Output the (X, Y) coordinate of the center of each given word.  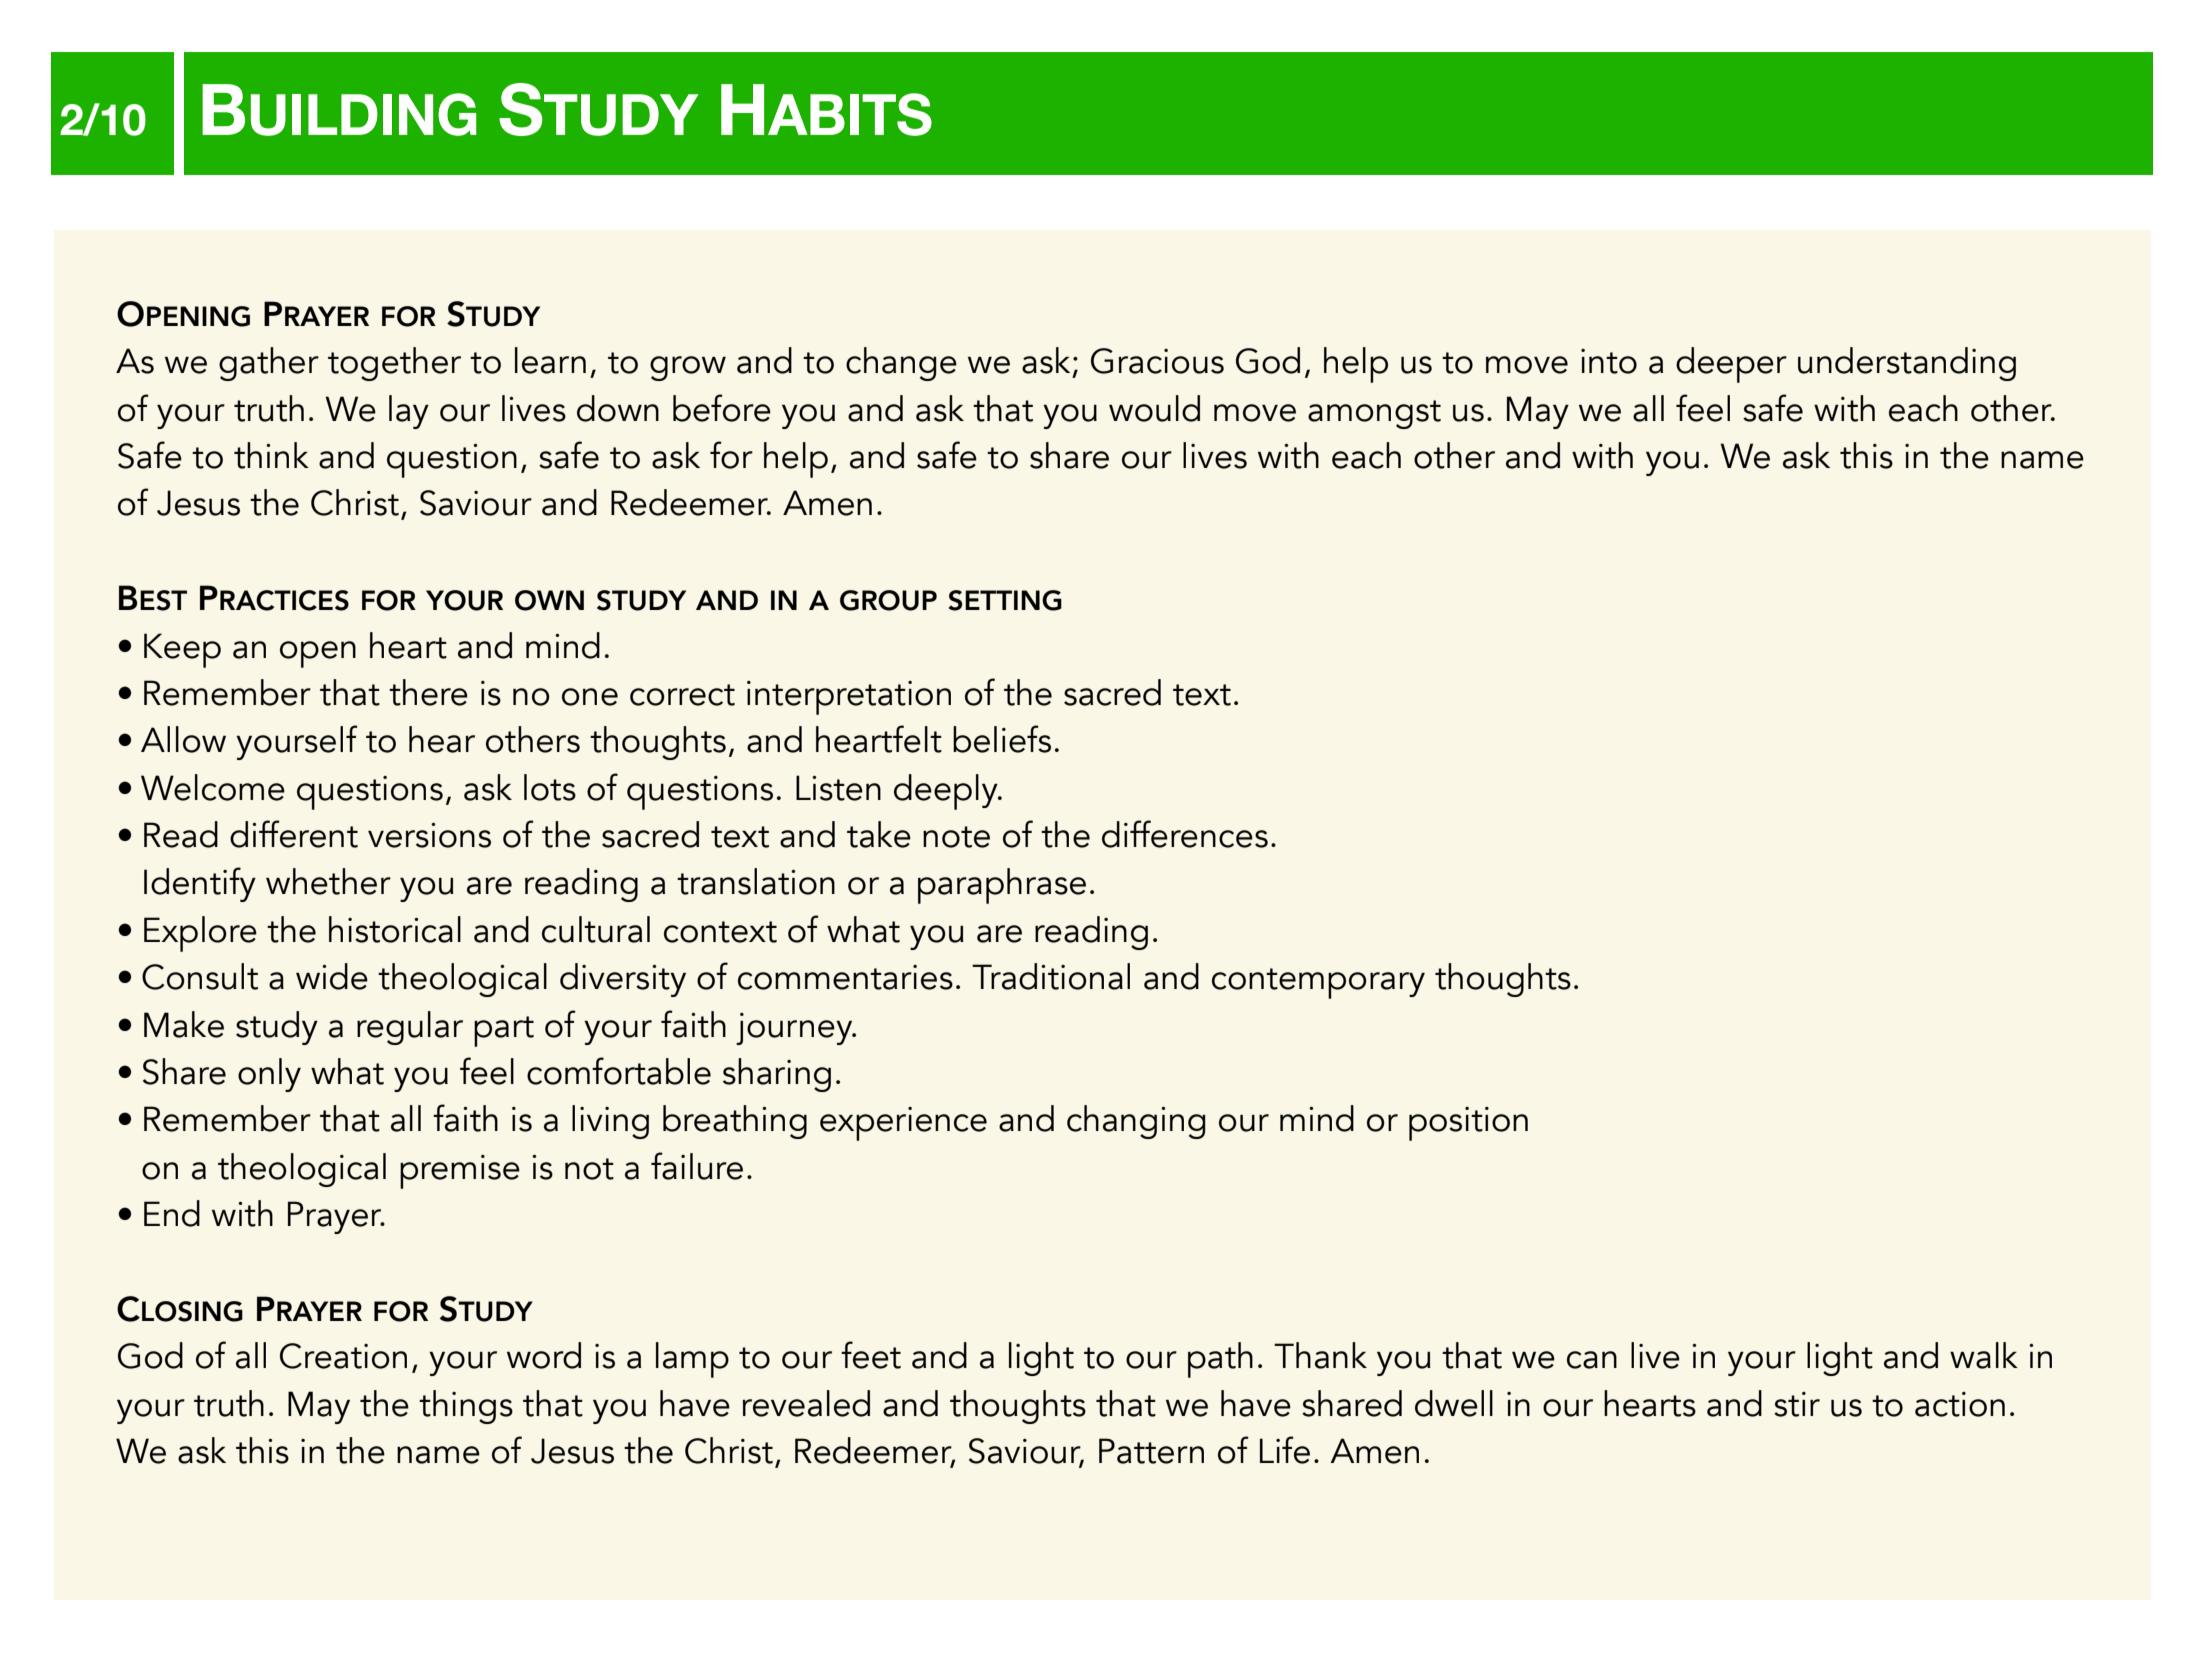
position (1468, 1124)
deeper (1731, 365)
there (428, 692)
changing (1136, 1122)
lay (409, 412)
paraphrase (1002, 886)
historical (395, 929)
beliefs (1002, 739)
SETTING (1005, 600)
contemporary (1318, 983)
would (1154, 408)
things (466, 1407)
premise (460, 1172)
